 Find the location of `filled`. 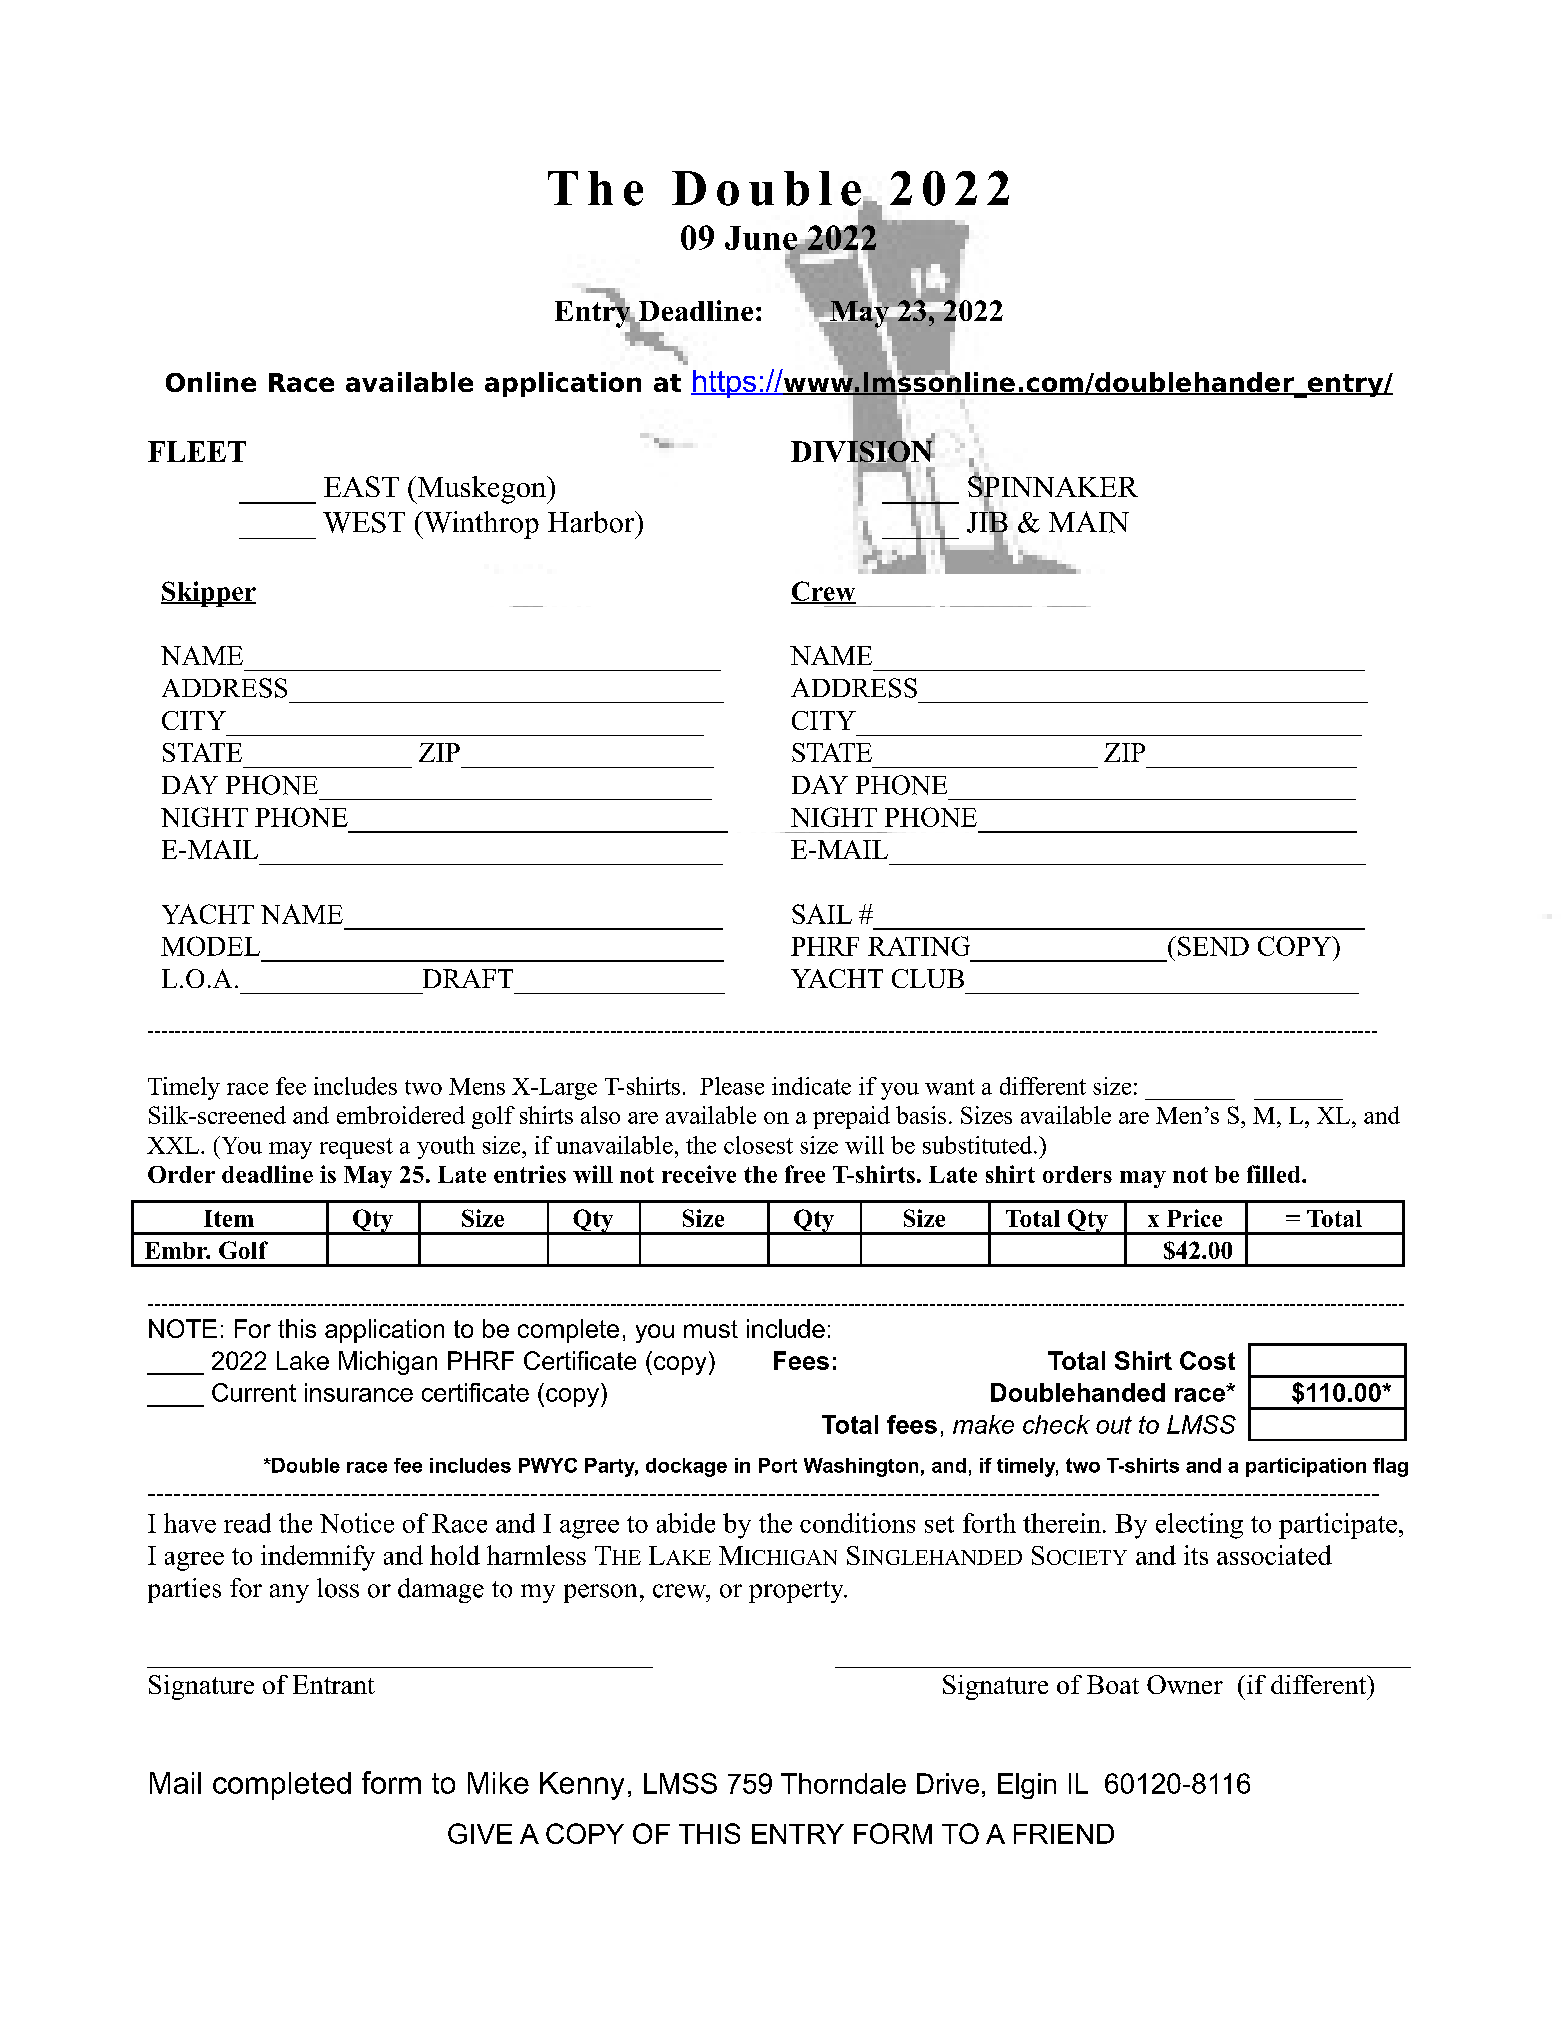

filled is located at coordinates (1275, 1174).
